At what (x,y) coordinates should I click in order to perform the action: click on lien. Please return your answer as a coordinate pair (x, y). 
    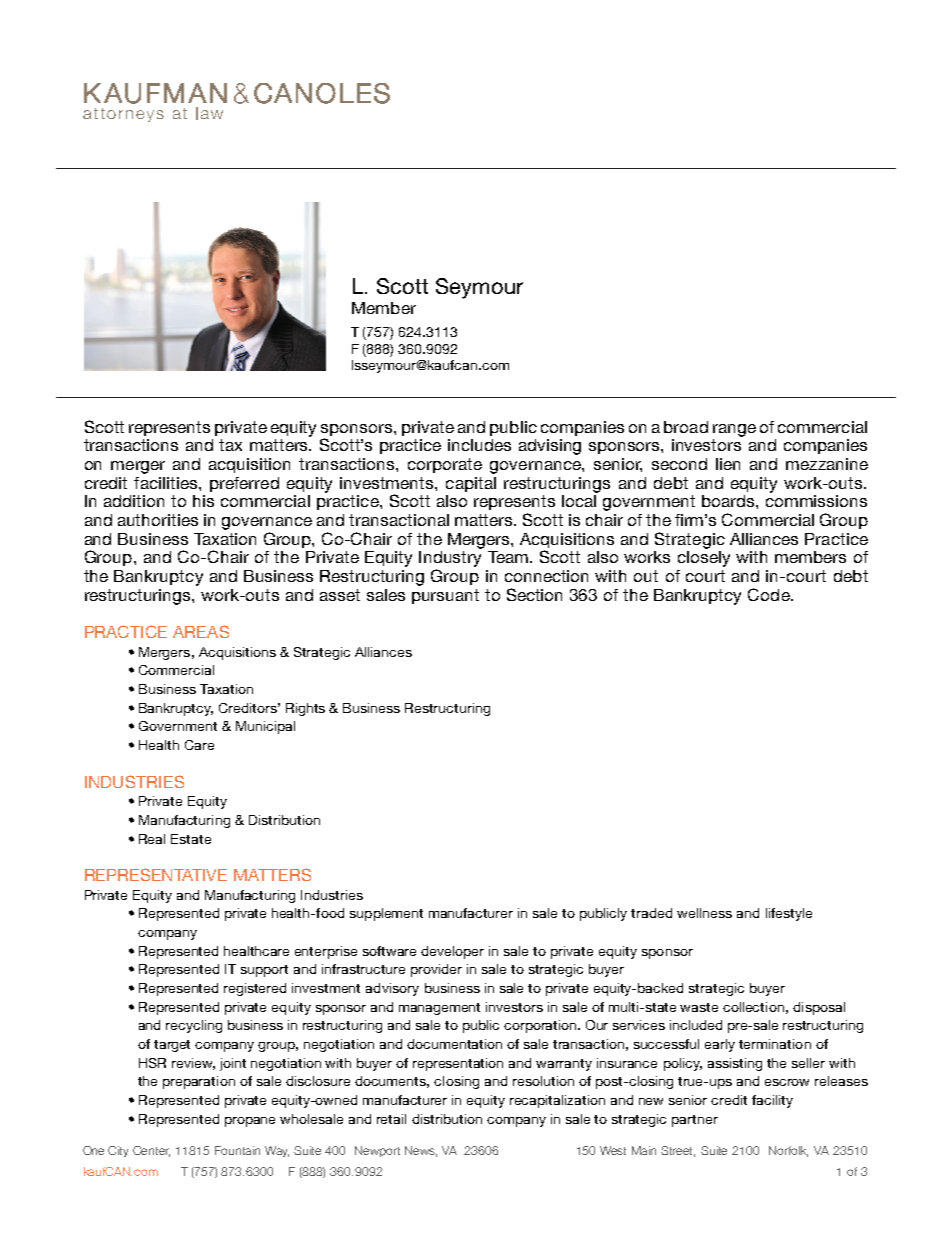
    Looking at the image, I should click on (728, 464).
